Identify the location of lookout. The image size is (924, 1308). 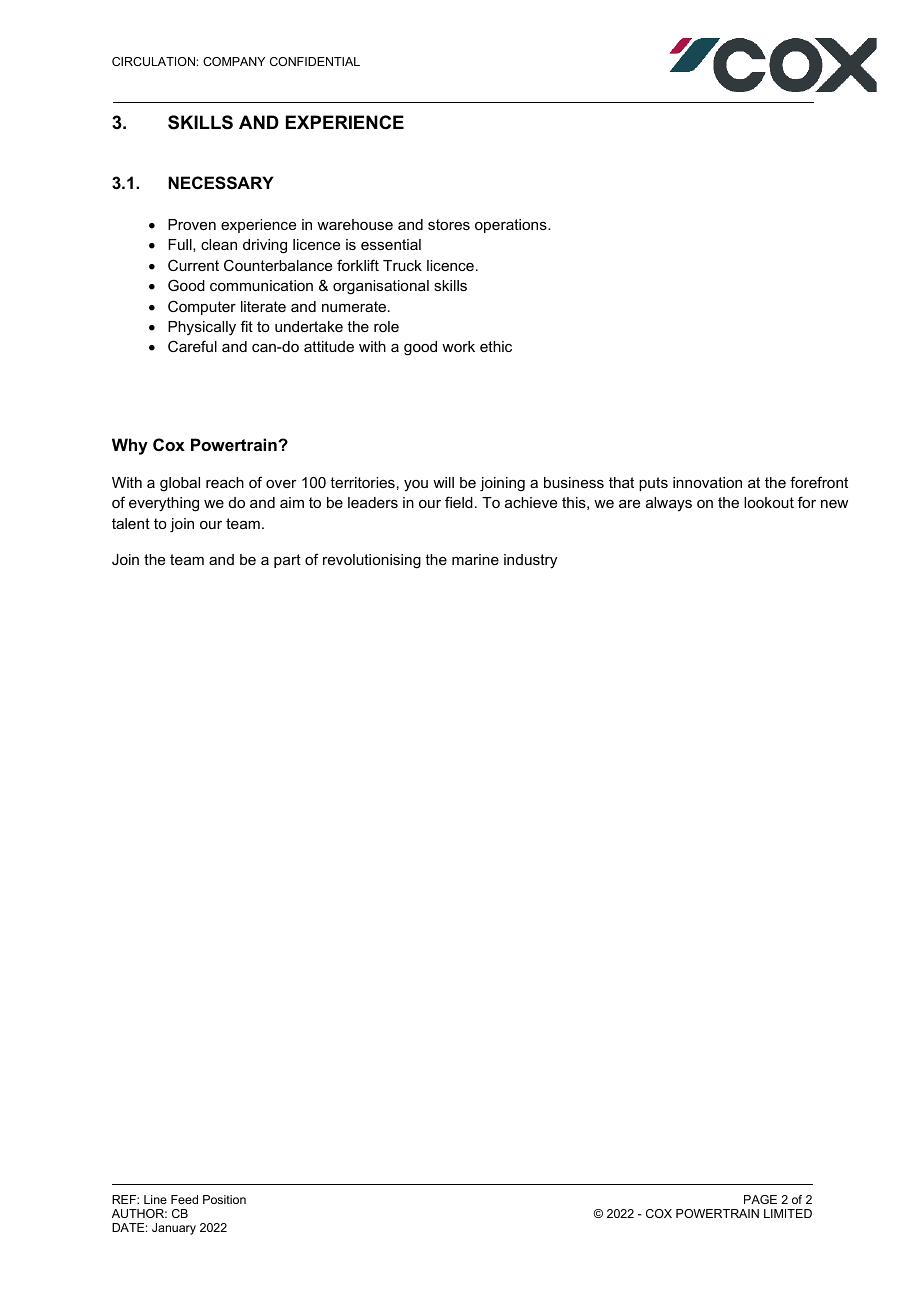
(769, 502).
